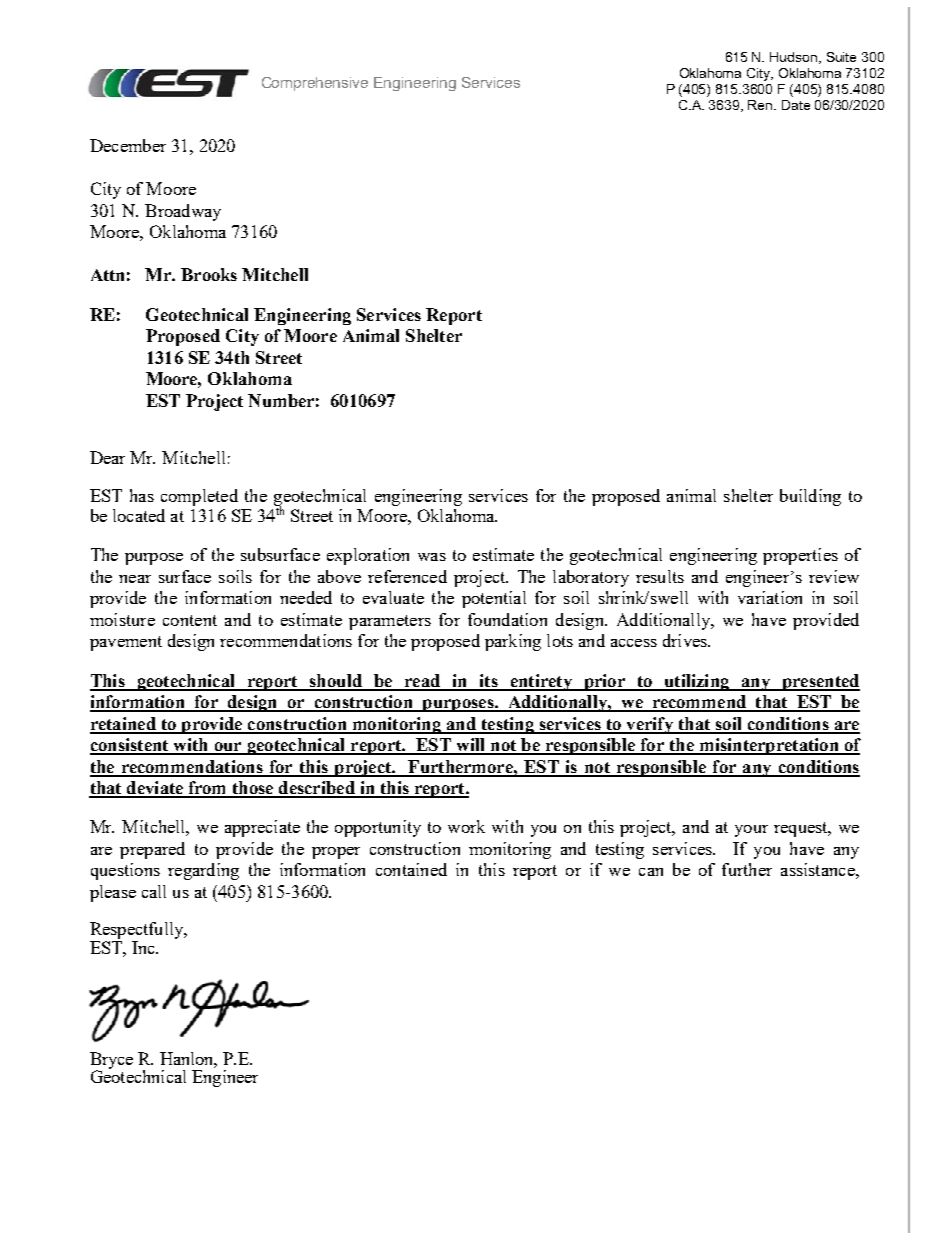 This document has width=952, height=1233. Describe the element at coordinates (411, 869) in the document. I see `contained` at that location.
